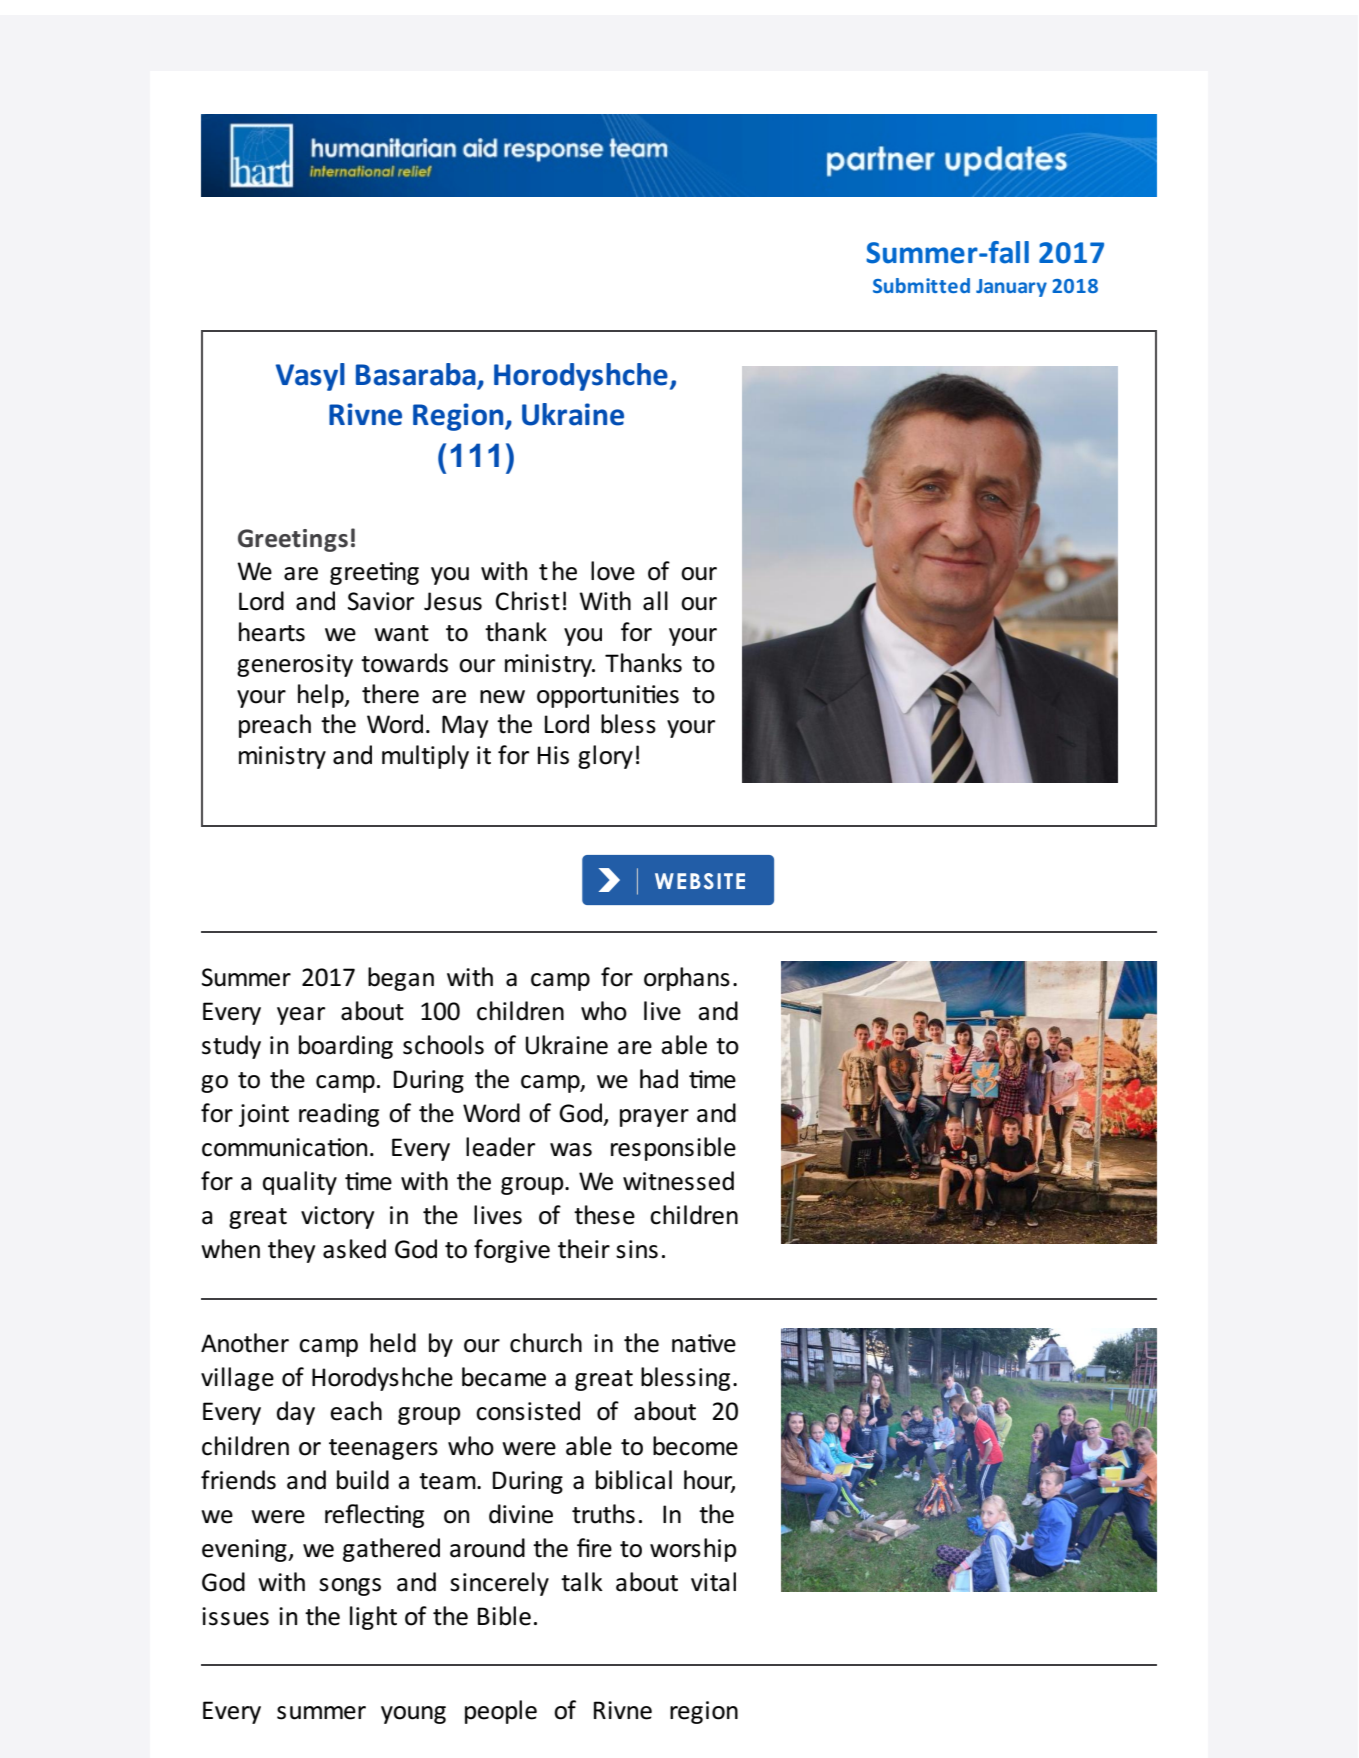 The width and height of the screenshot is (1359, 1758). I want to click on love, so click(613, 571).
